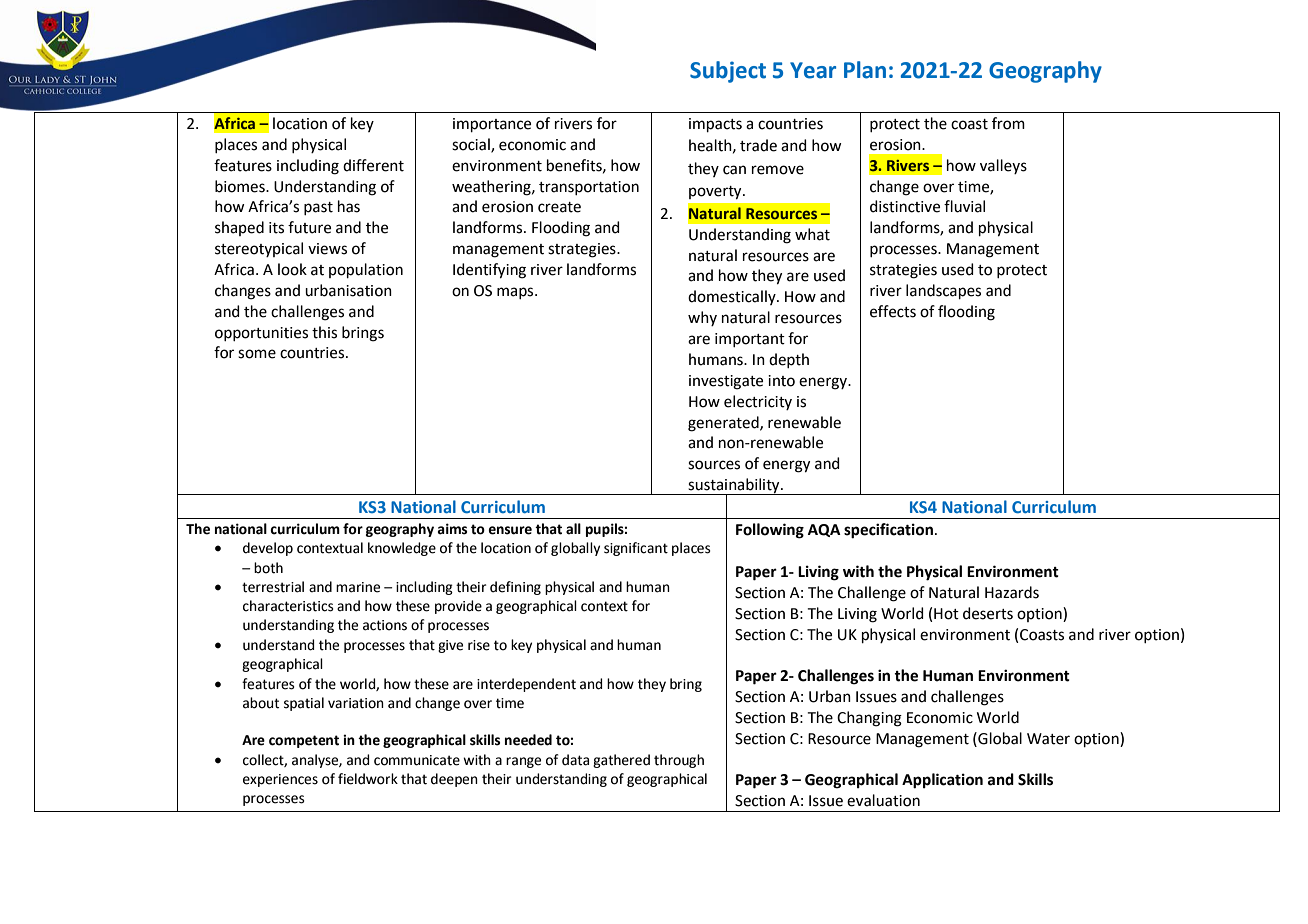 Image resolution: width=1308 pixels, height=924 pixels. Describe the element at coordinates (1008, 123) in the screenshot. I see `from` at that location.
